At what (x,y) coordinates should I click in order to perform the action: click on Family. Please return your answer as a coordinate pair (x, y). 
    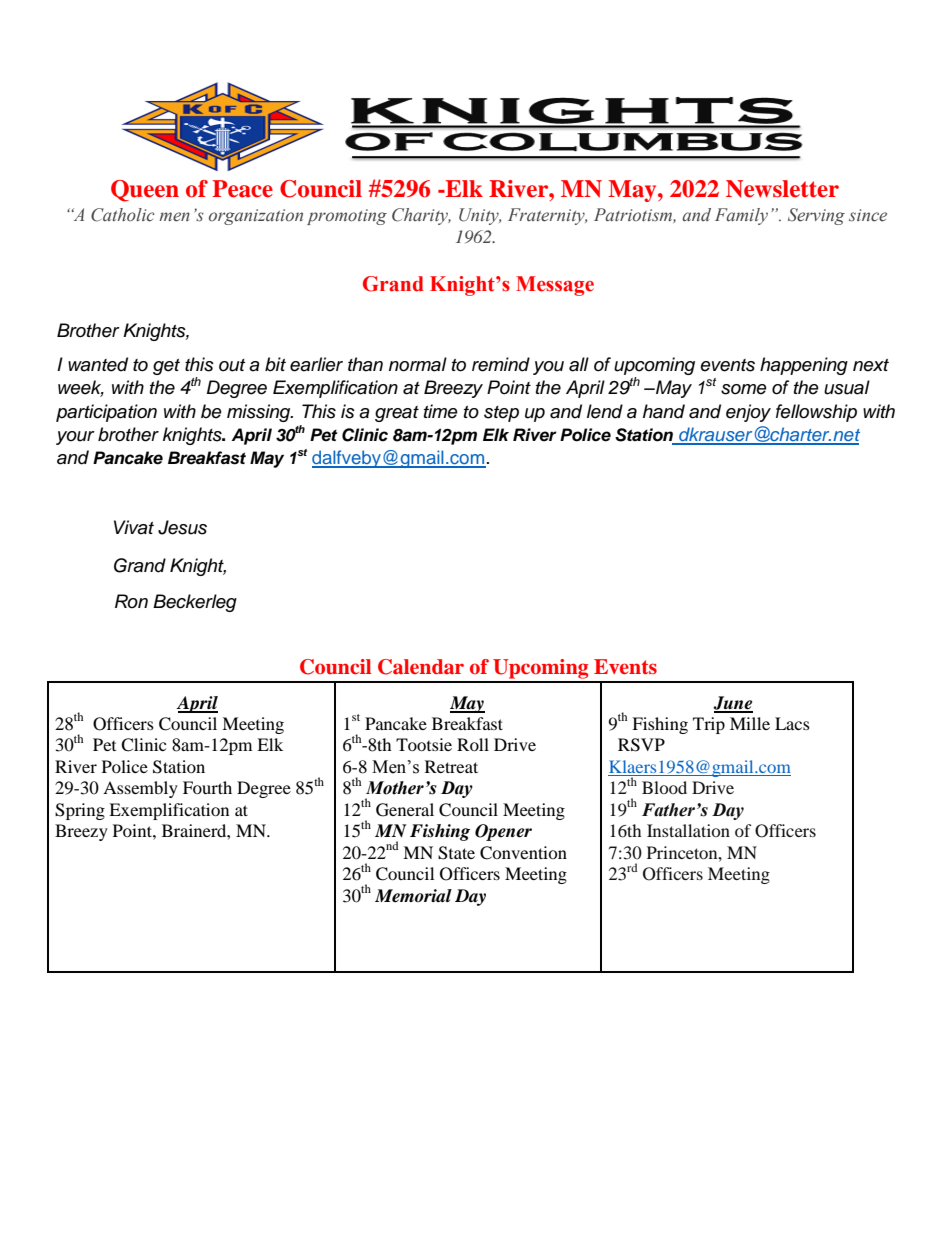
    Looking at the image, I should click on (741, 216).
